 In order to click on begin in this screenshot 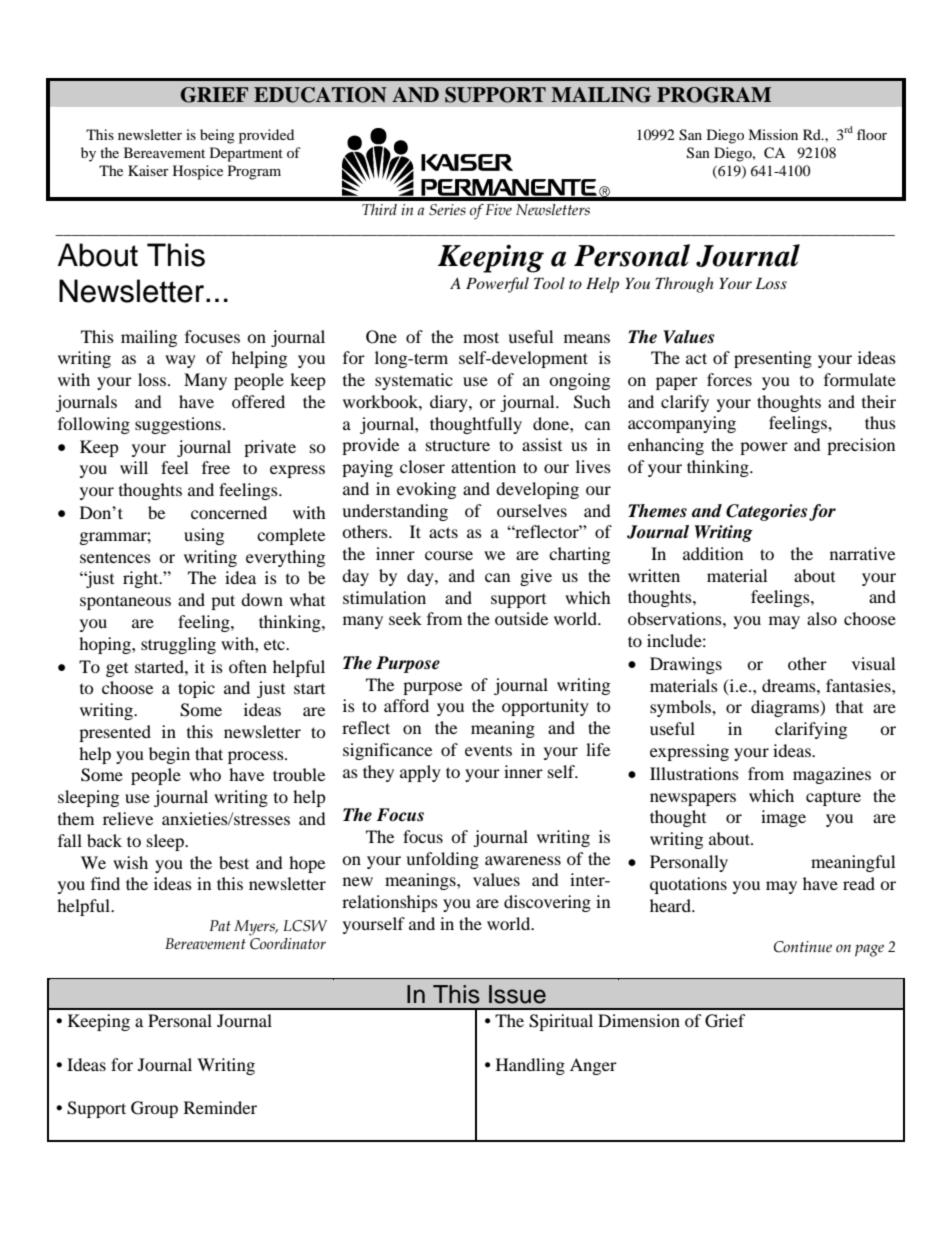, I will do `click(169, 755)`.
